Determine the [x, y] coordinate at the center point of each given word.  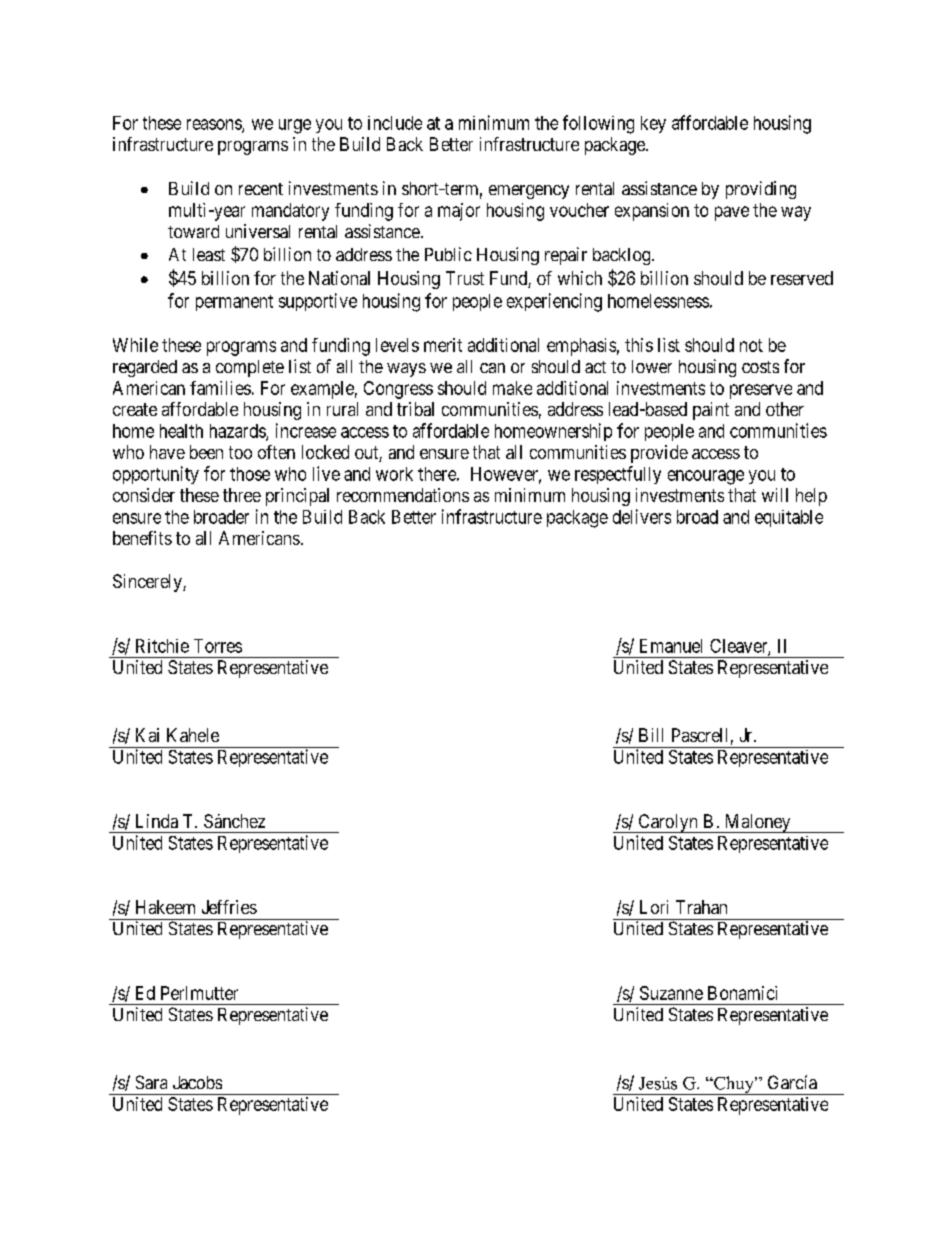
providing [761, 190]
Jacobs [197, 1082]
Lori [654, 907]
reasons [215, 125]
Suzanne [671, 993]
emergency [529, 192]
